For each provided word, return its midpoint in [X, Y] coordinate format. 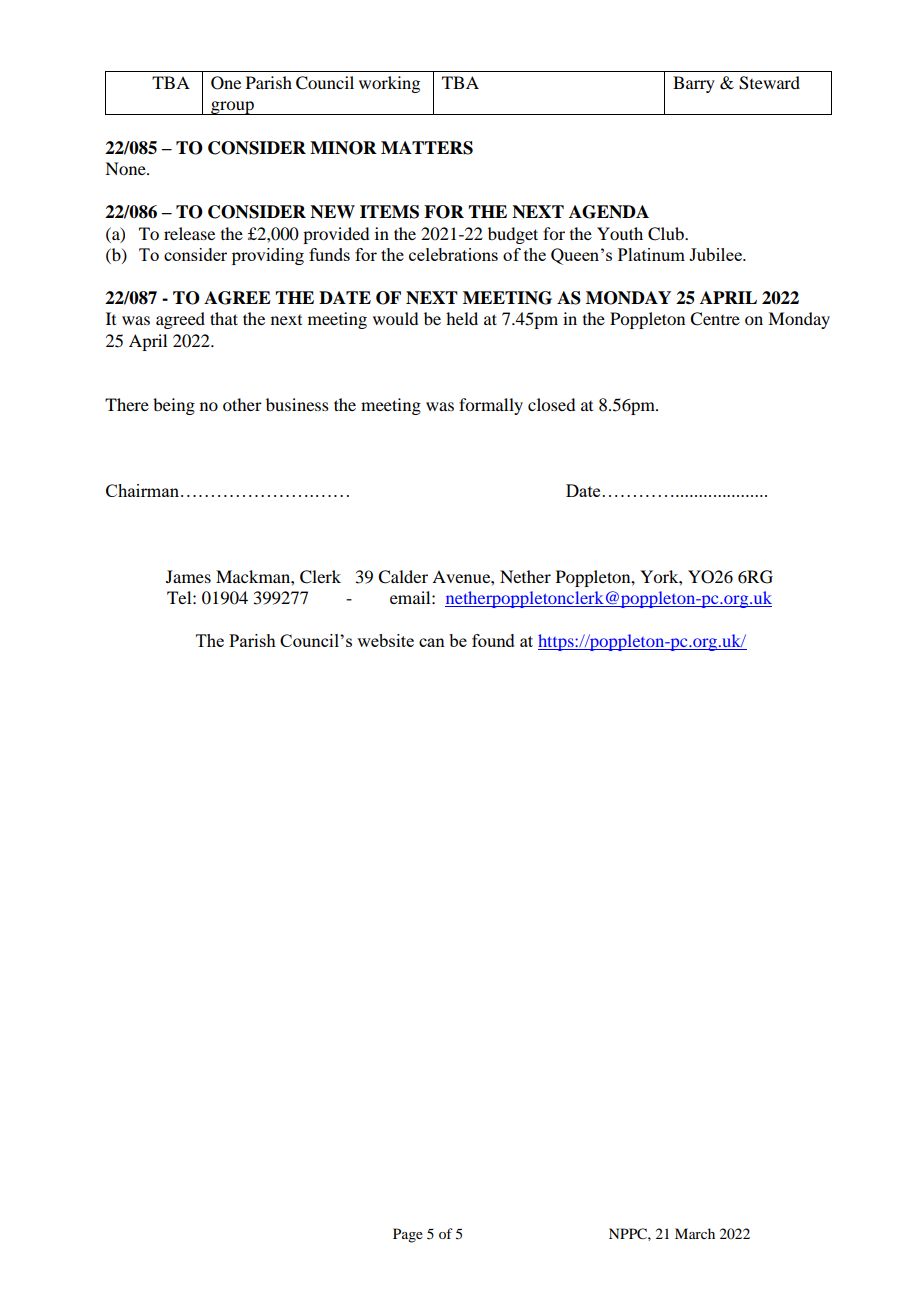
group [232, 108]
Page [408, 1235]
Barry [694, 84]
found [493, 640]
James [188, 576]
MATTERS [427, 148]
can [432, 642]
